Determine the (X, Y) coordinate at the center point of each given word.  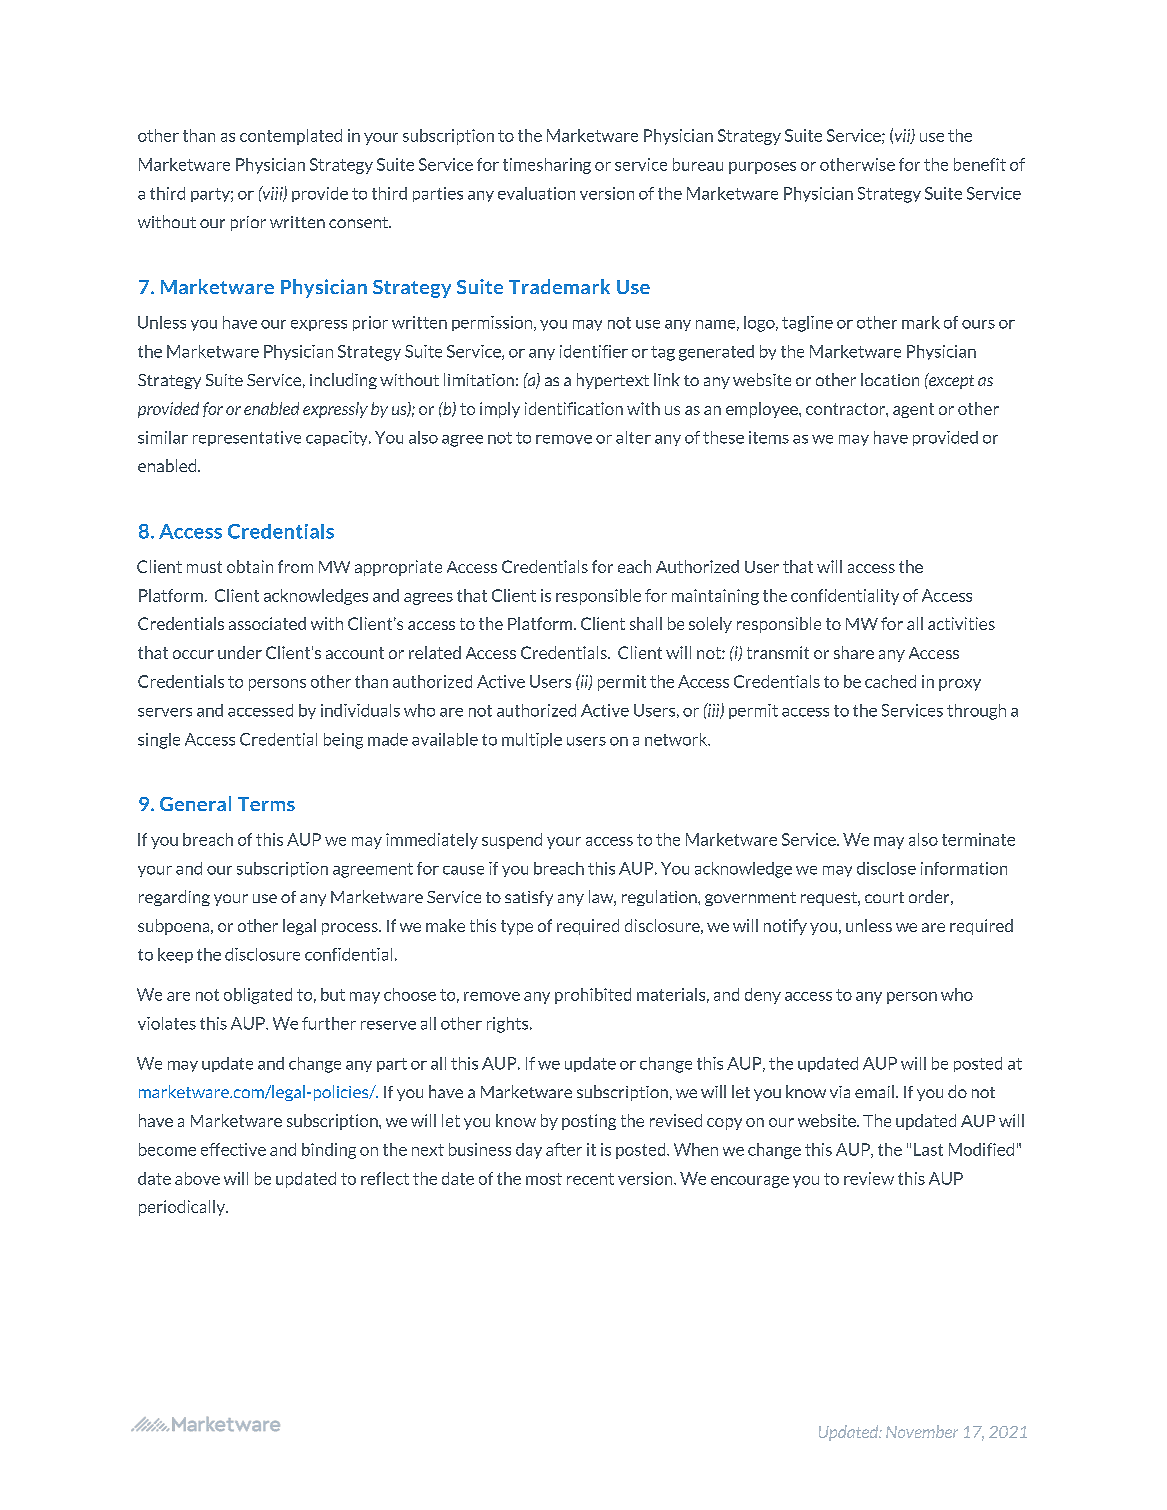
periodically (183, 1208)
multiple (532, 740)
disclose (886, 868)
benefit (980, 164)
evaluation (536, 193)
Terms (266, 804)
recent (590, 1179)
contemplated (291, 137)
